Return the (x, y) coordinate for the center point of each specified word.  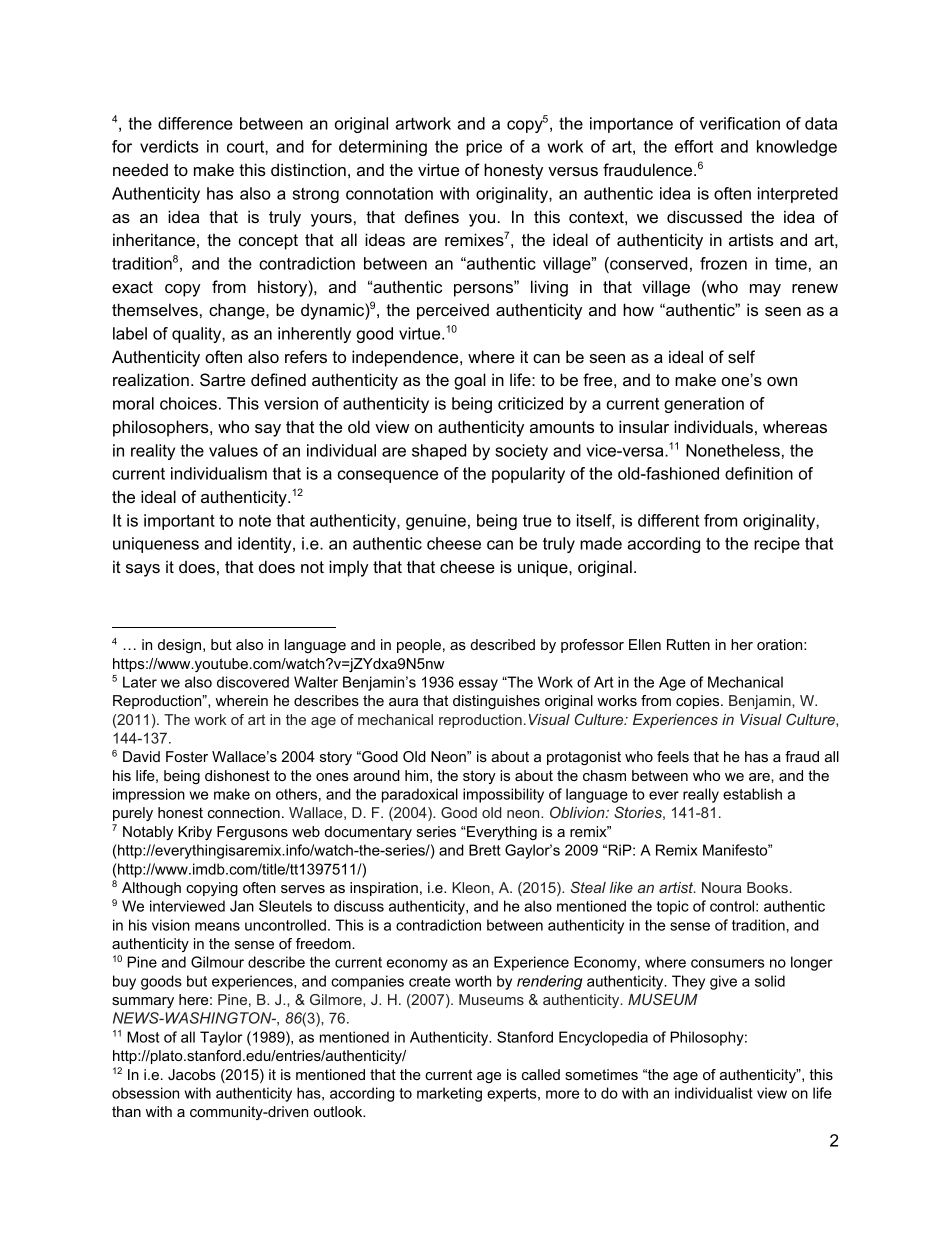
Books (767, 887)
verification (740, 123)
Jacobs (192, 1074)
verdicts (169, 146)
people (419, 646)
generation (704, 405)
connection (244, 812)
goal (470, 381)
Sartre (222, 379)
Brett (485, 850)
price (484, 148)
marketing (449, 1094)
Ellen (645, 644)
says (143, 570)
